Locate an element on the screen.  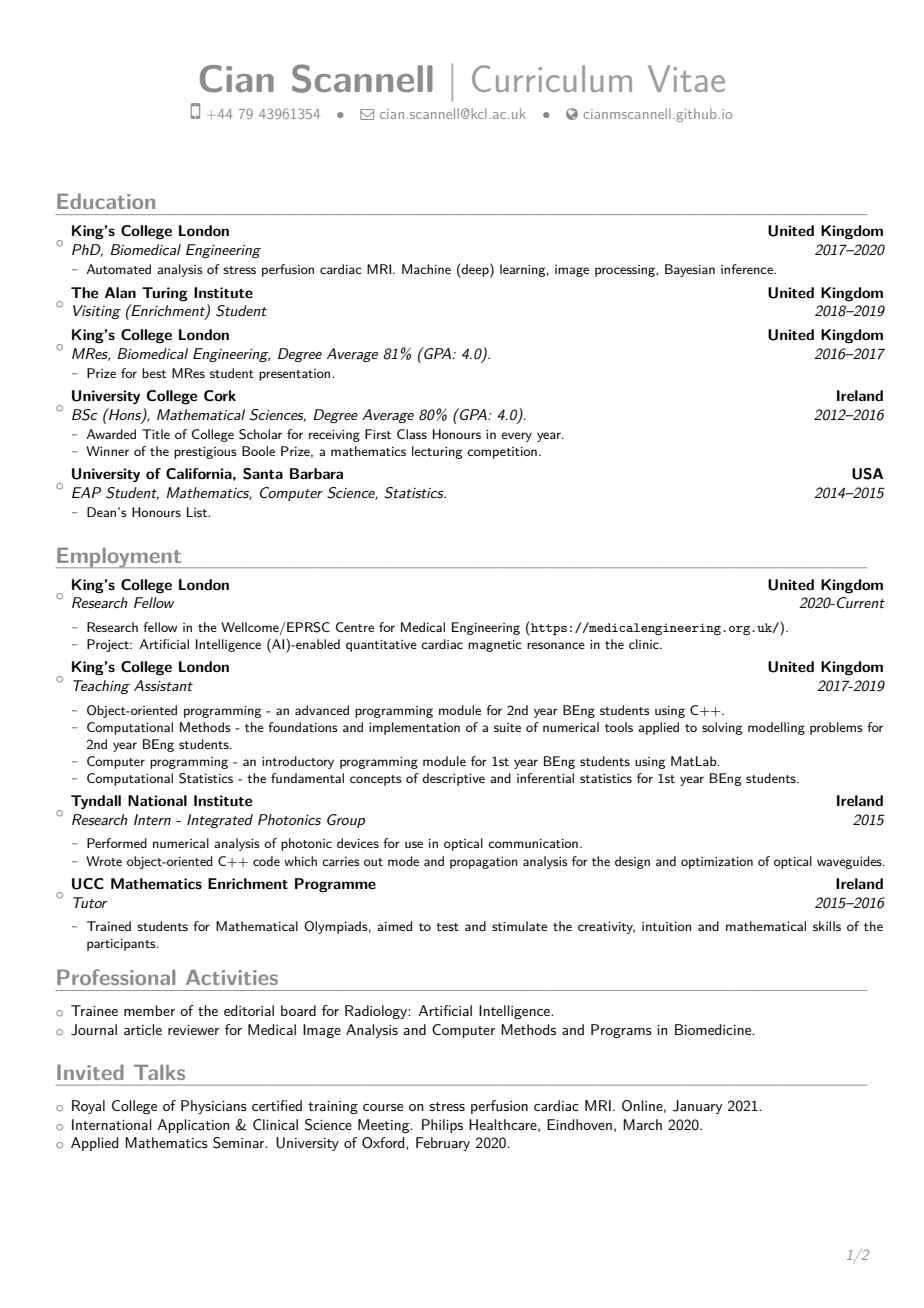
Vitae is located at coordinates (686, 78).
